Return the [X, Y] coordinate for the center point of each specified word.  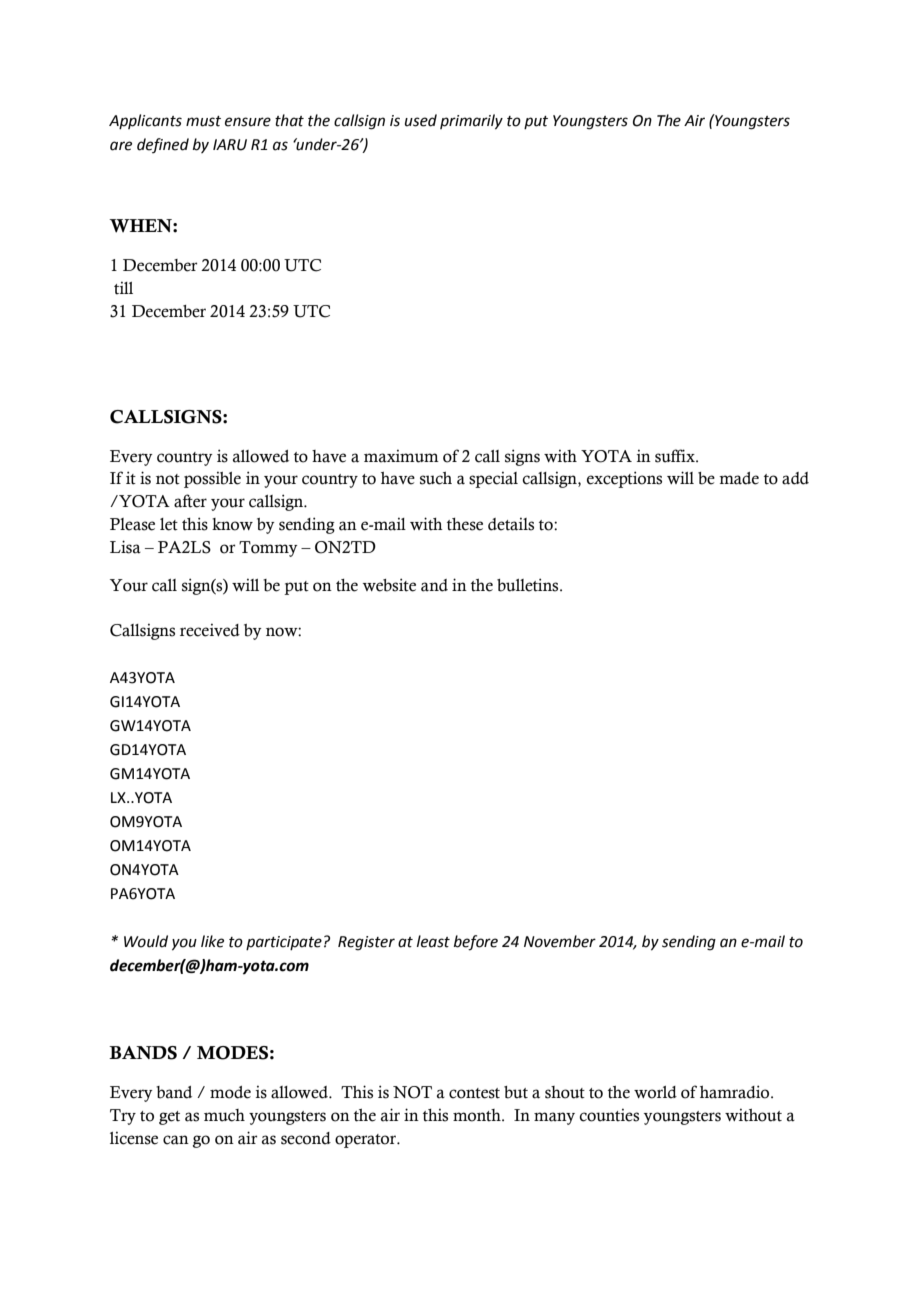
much [224, 1115]
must [203, 121]
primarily [471, 122]
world [655, 1092]
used [421, 120]
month [478, 1115]
